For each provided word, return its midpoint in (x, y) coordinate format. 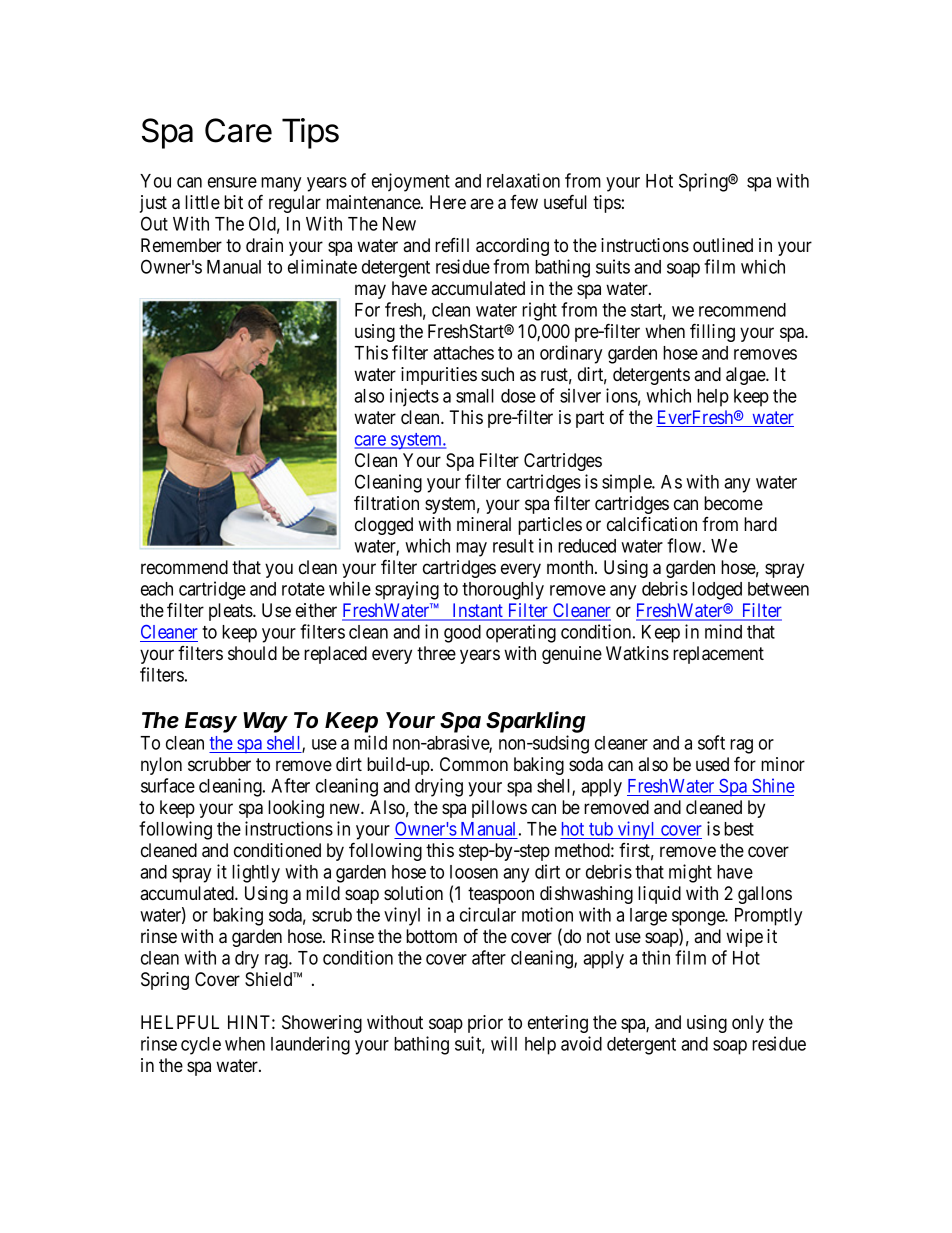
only (748, 1024)
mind (723, 631)
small (475, 396)
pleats (231, 612)
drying (439, 787)
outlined (723, 245)
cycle (201, 1046)
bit (233, 202)
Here (448, 202)
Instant (478, 611)
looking (296, 809)
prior (485, 1024)
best (739, 829)
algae (746, 376)
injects (414, 397)
